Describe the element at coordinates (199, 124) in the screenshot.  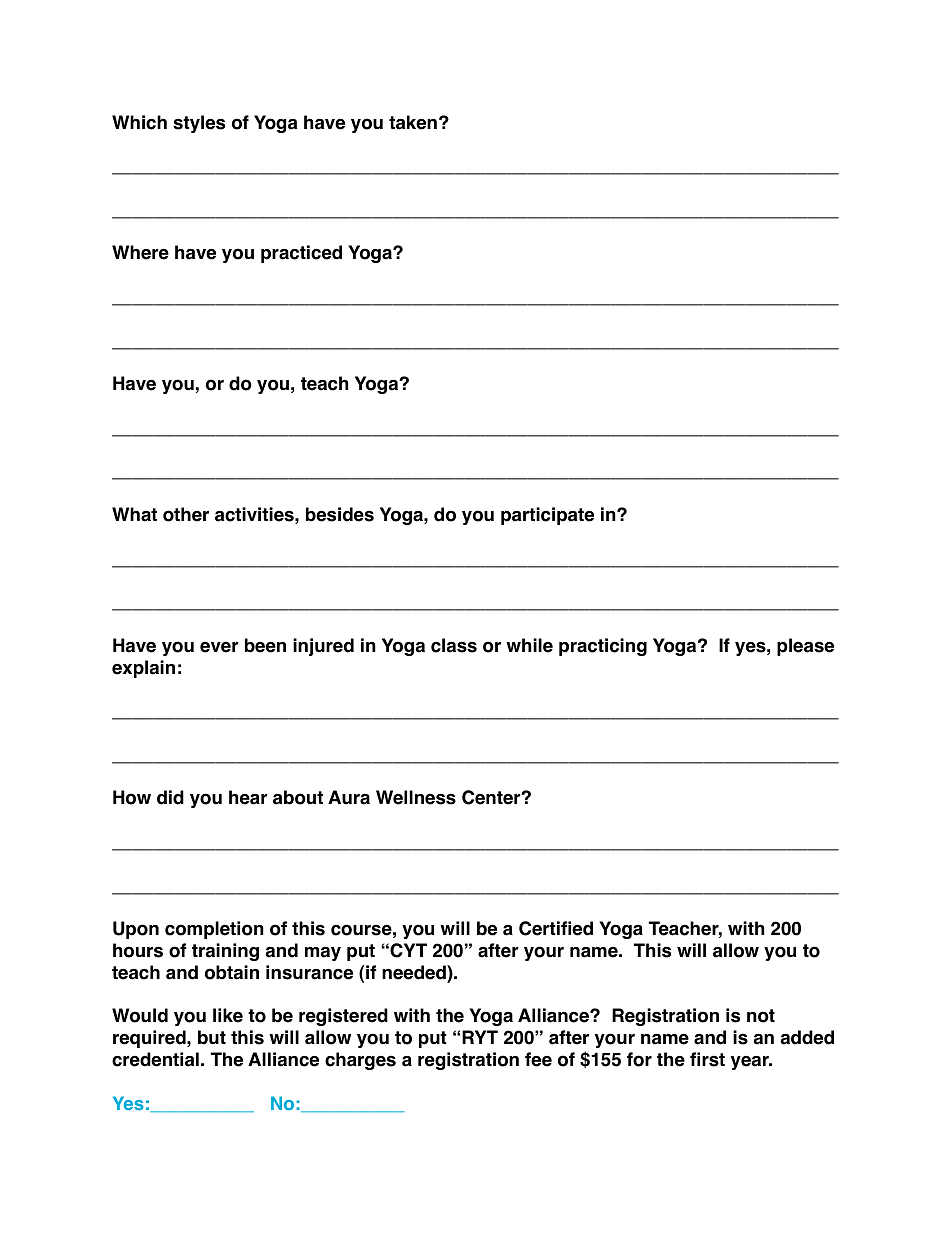
I see `styles` at that location.
